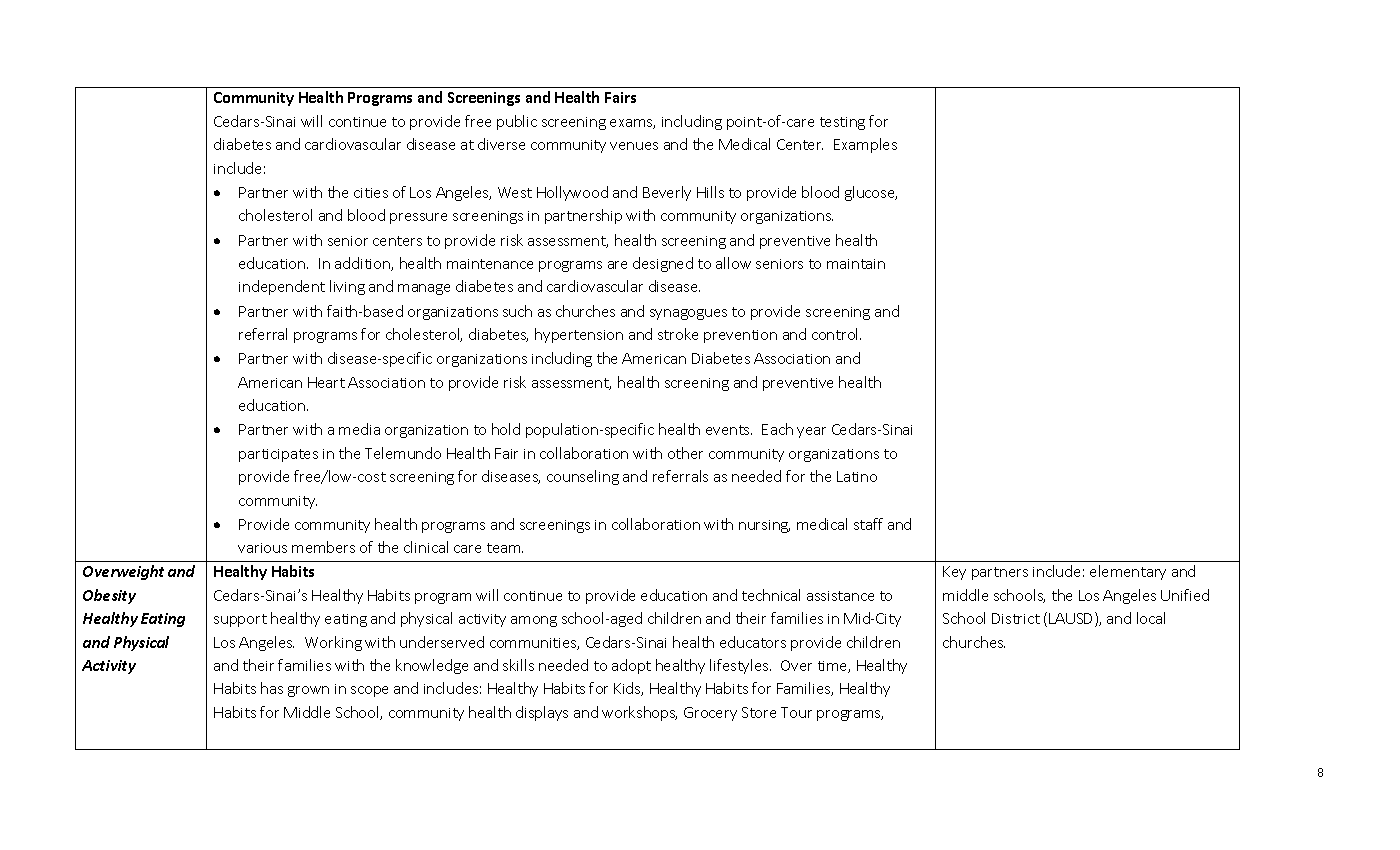 Image resolution: width=1400 pixels, height=850 pixels. I want to click on staff, so click(868, 524).
